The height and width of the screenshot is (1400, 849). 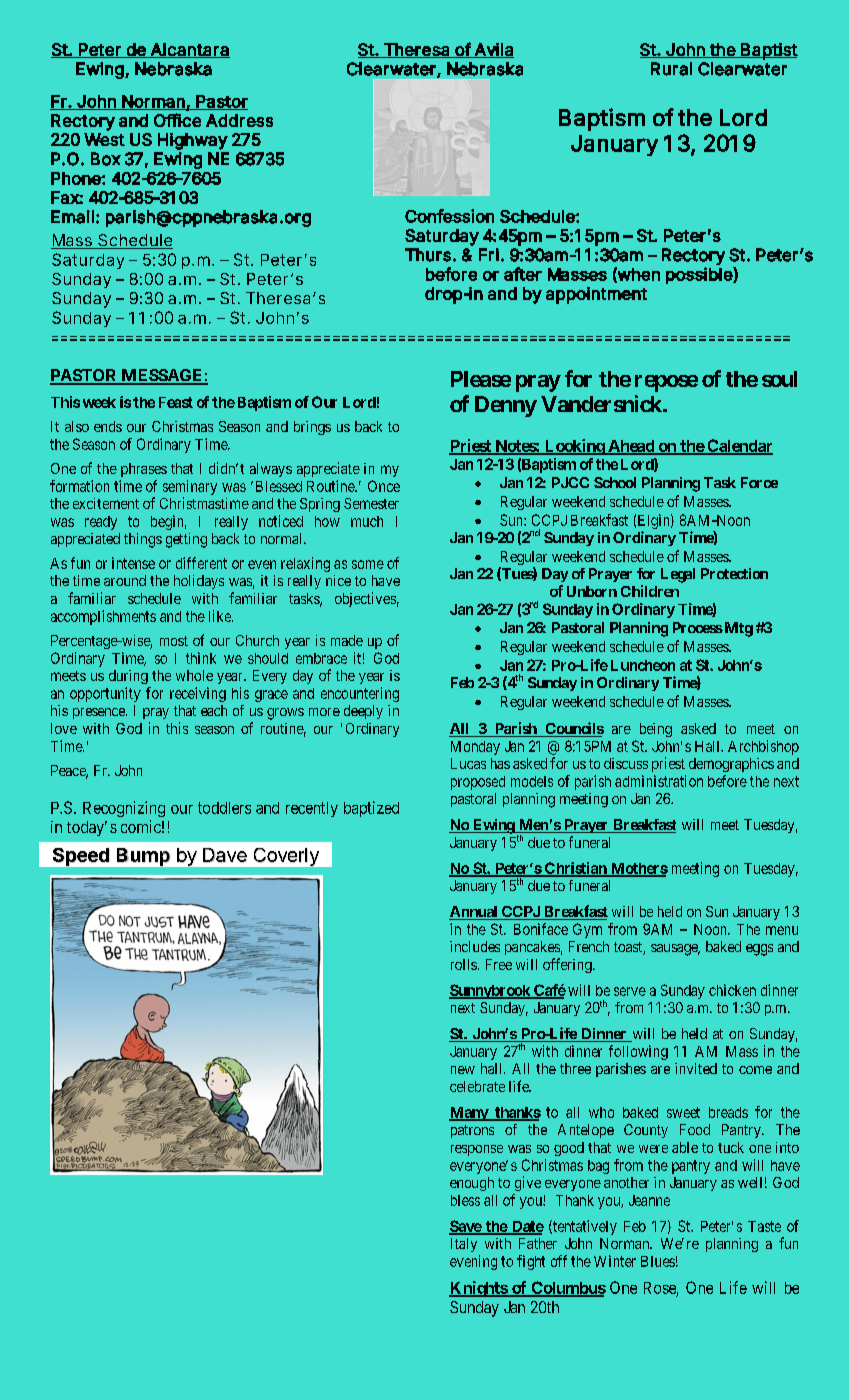 What do you see at coordinates (737, 629) in the screenshot?
I see `Mtg` at bounding box center [737, 629].
